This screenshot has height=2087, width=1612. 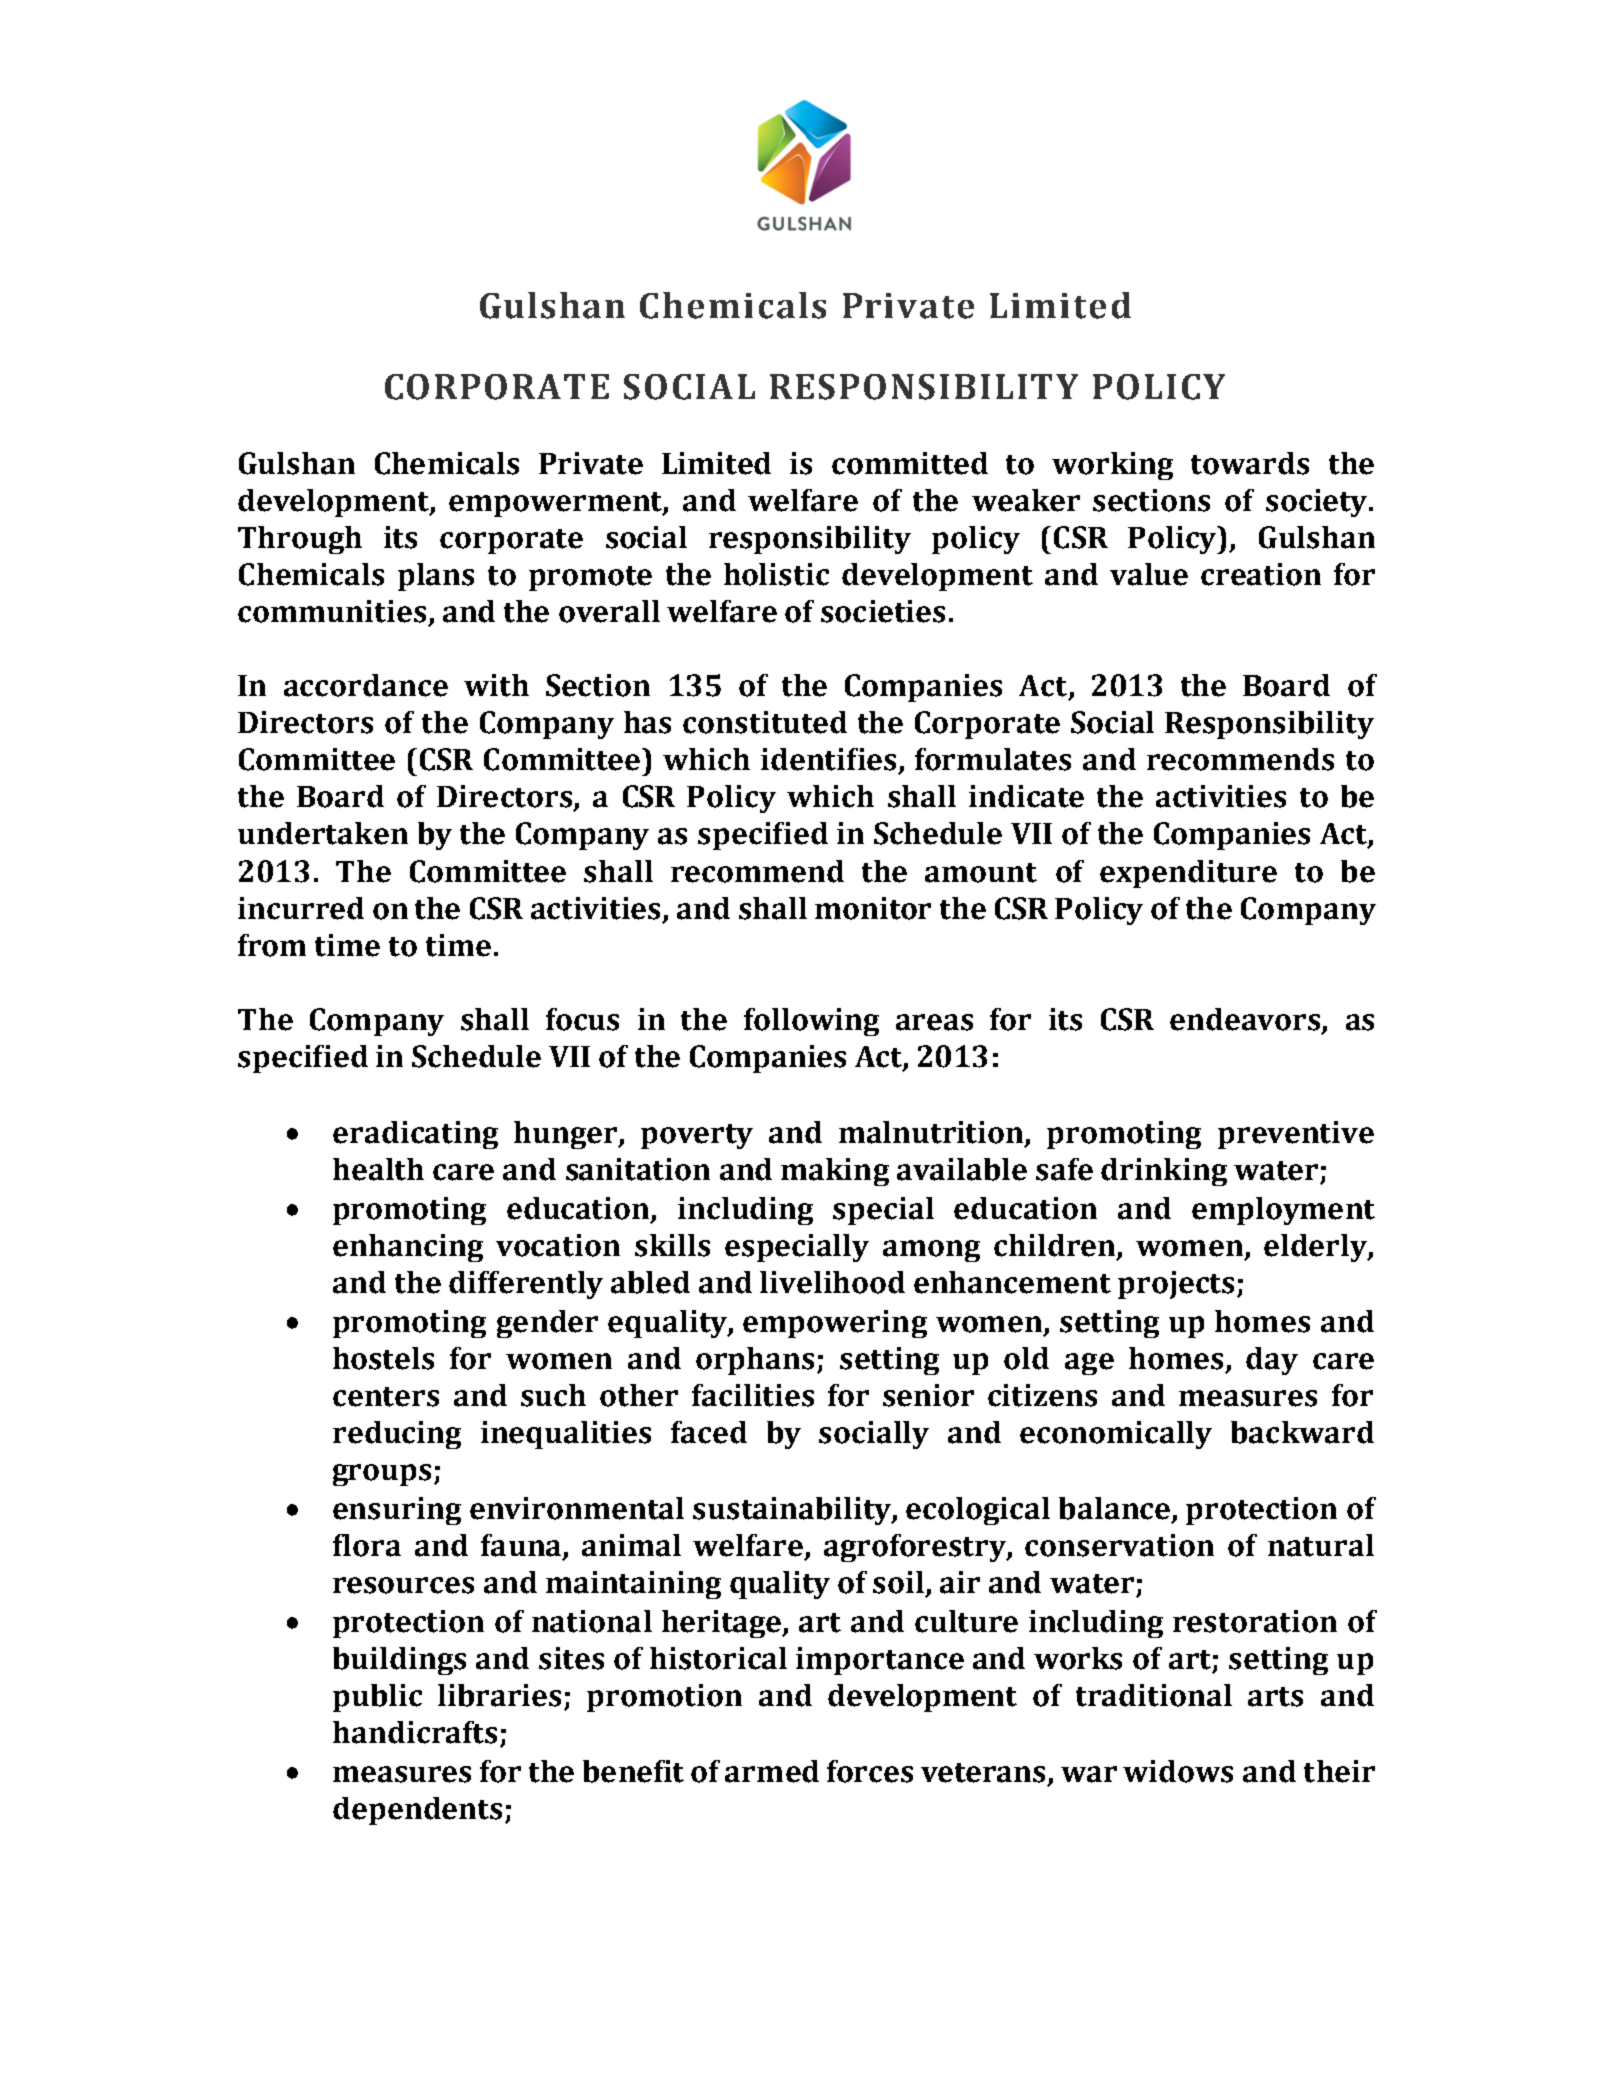 What do you see at coordinates (300, 540) in the screenshot?
I see `Through` at bounding box center [300, 540].
